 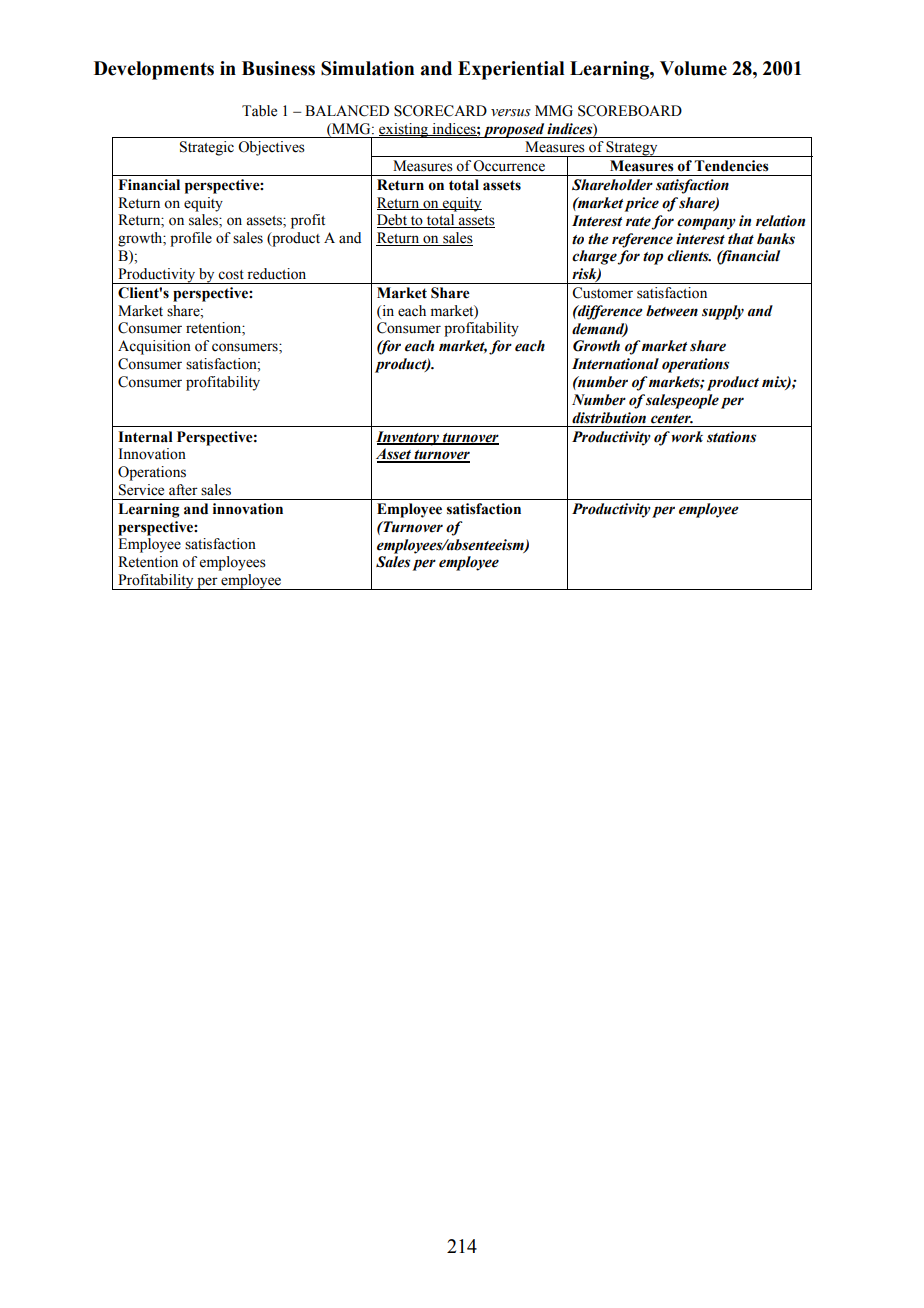 I want to click on Volume, so click(x=693, y=68).
